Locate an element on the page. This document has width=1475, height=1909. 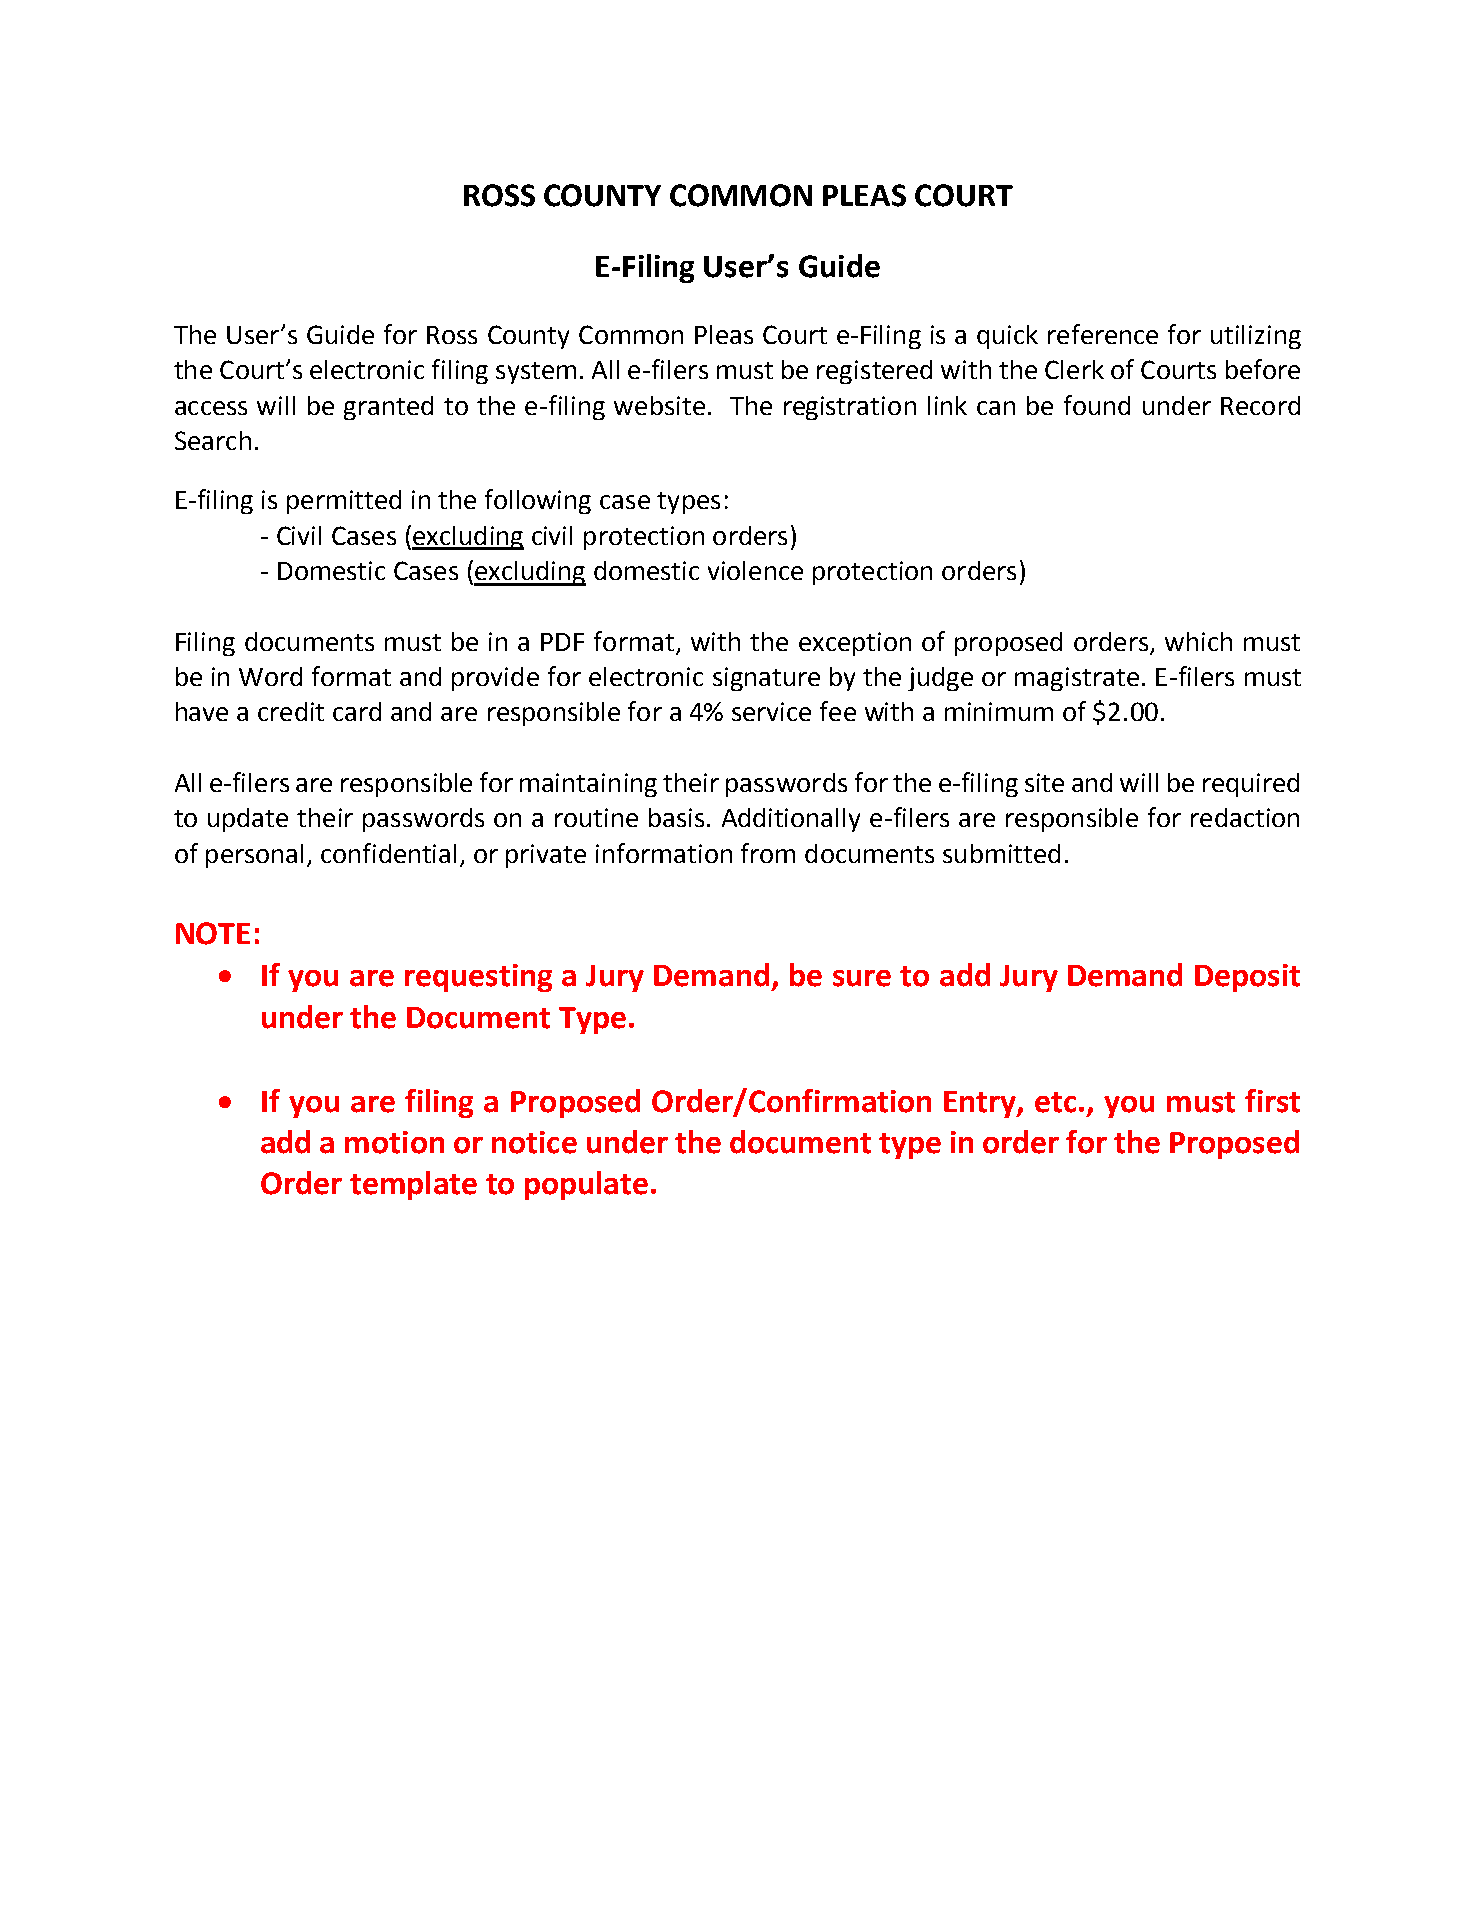
Deposit is located at coordinates (1247, 978).
